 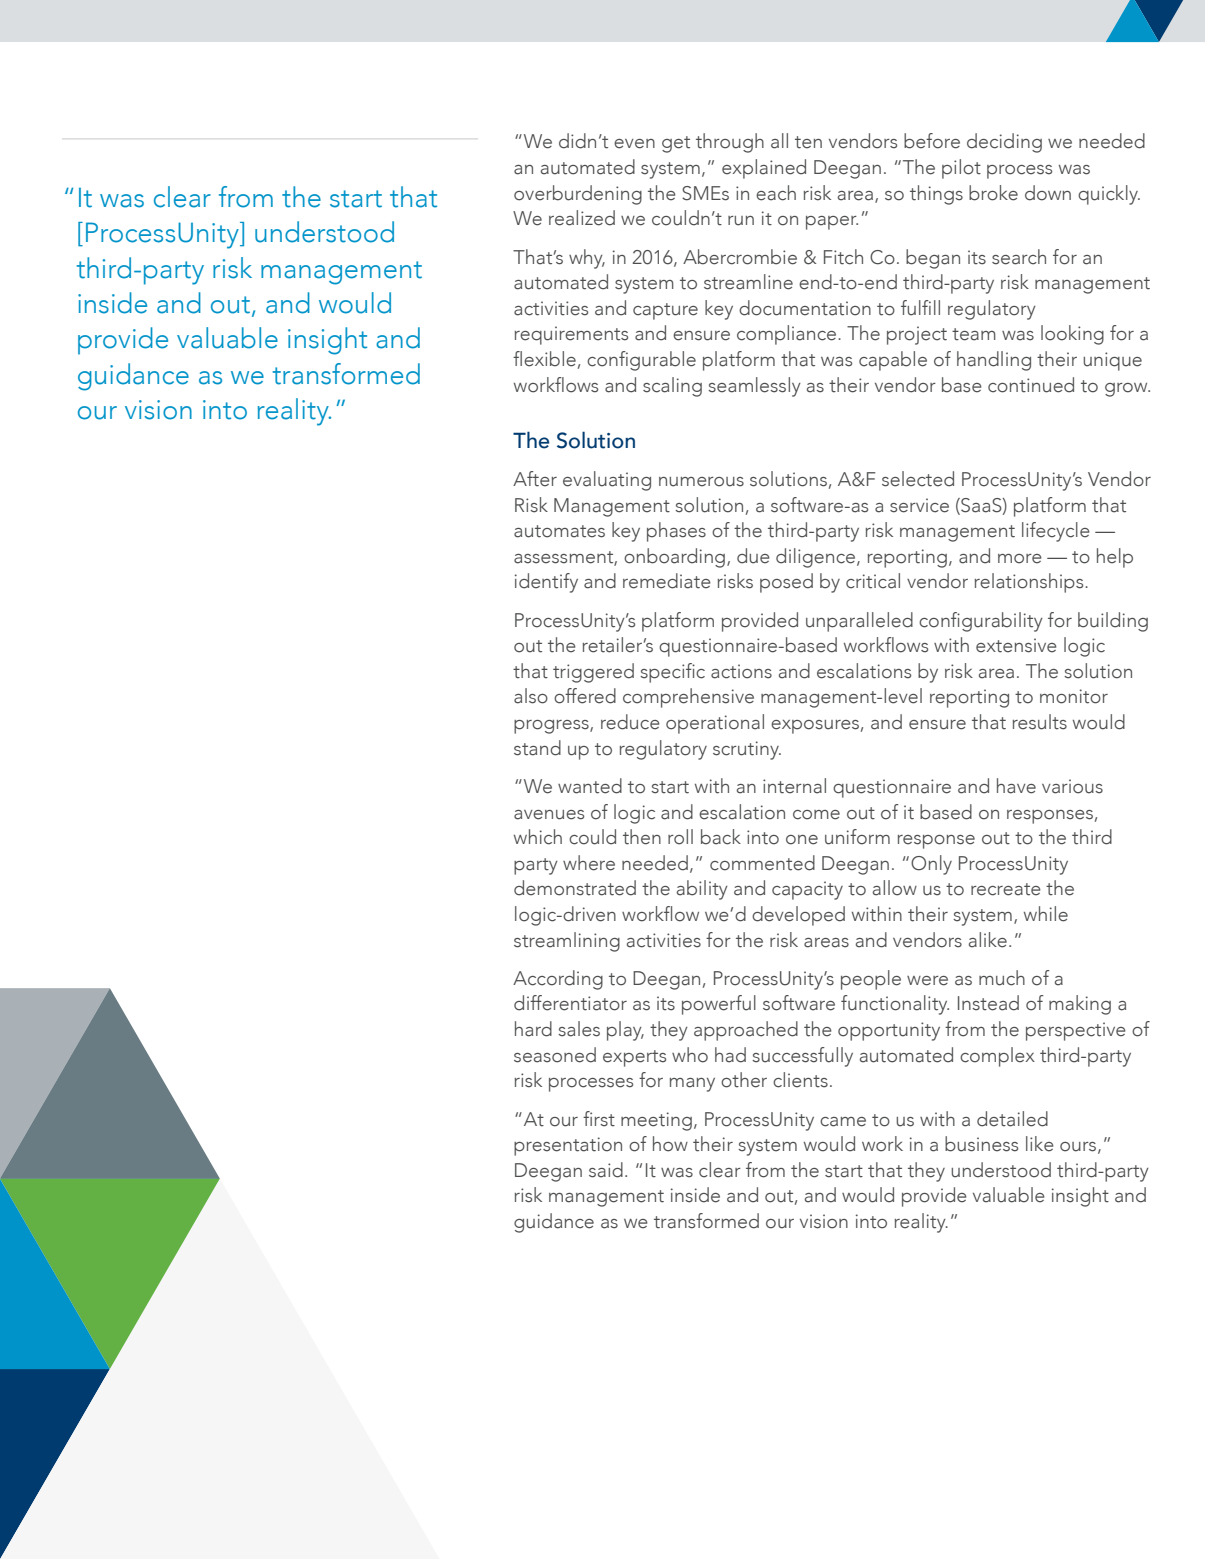 I want to click on evaluating, so click(x=607, y=481).
